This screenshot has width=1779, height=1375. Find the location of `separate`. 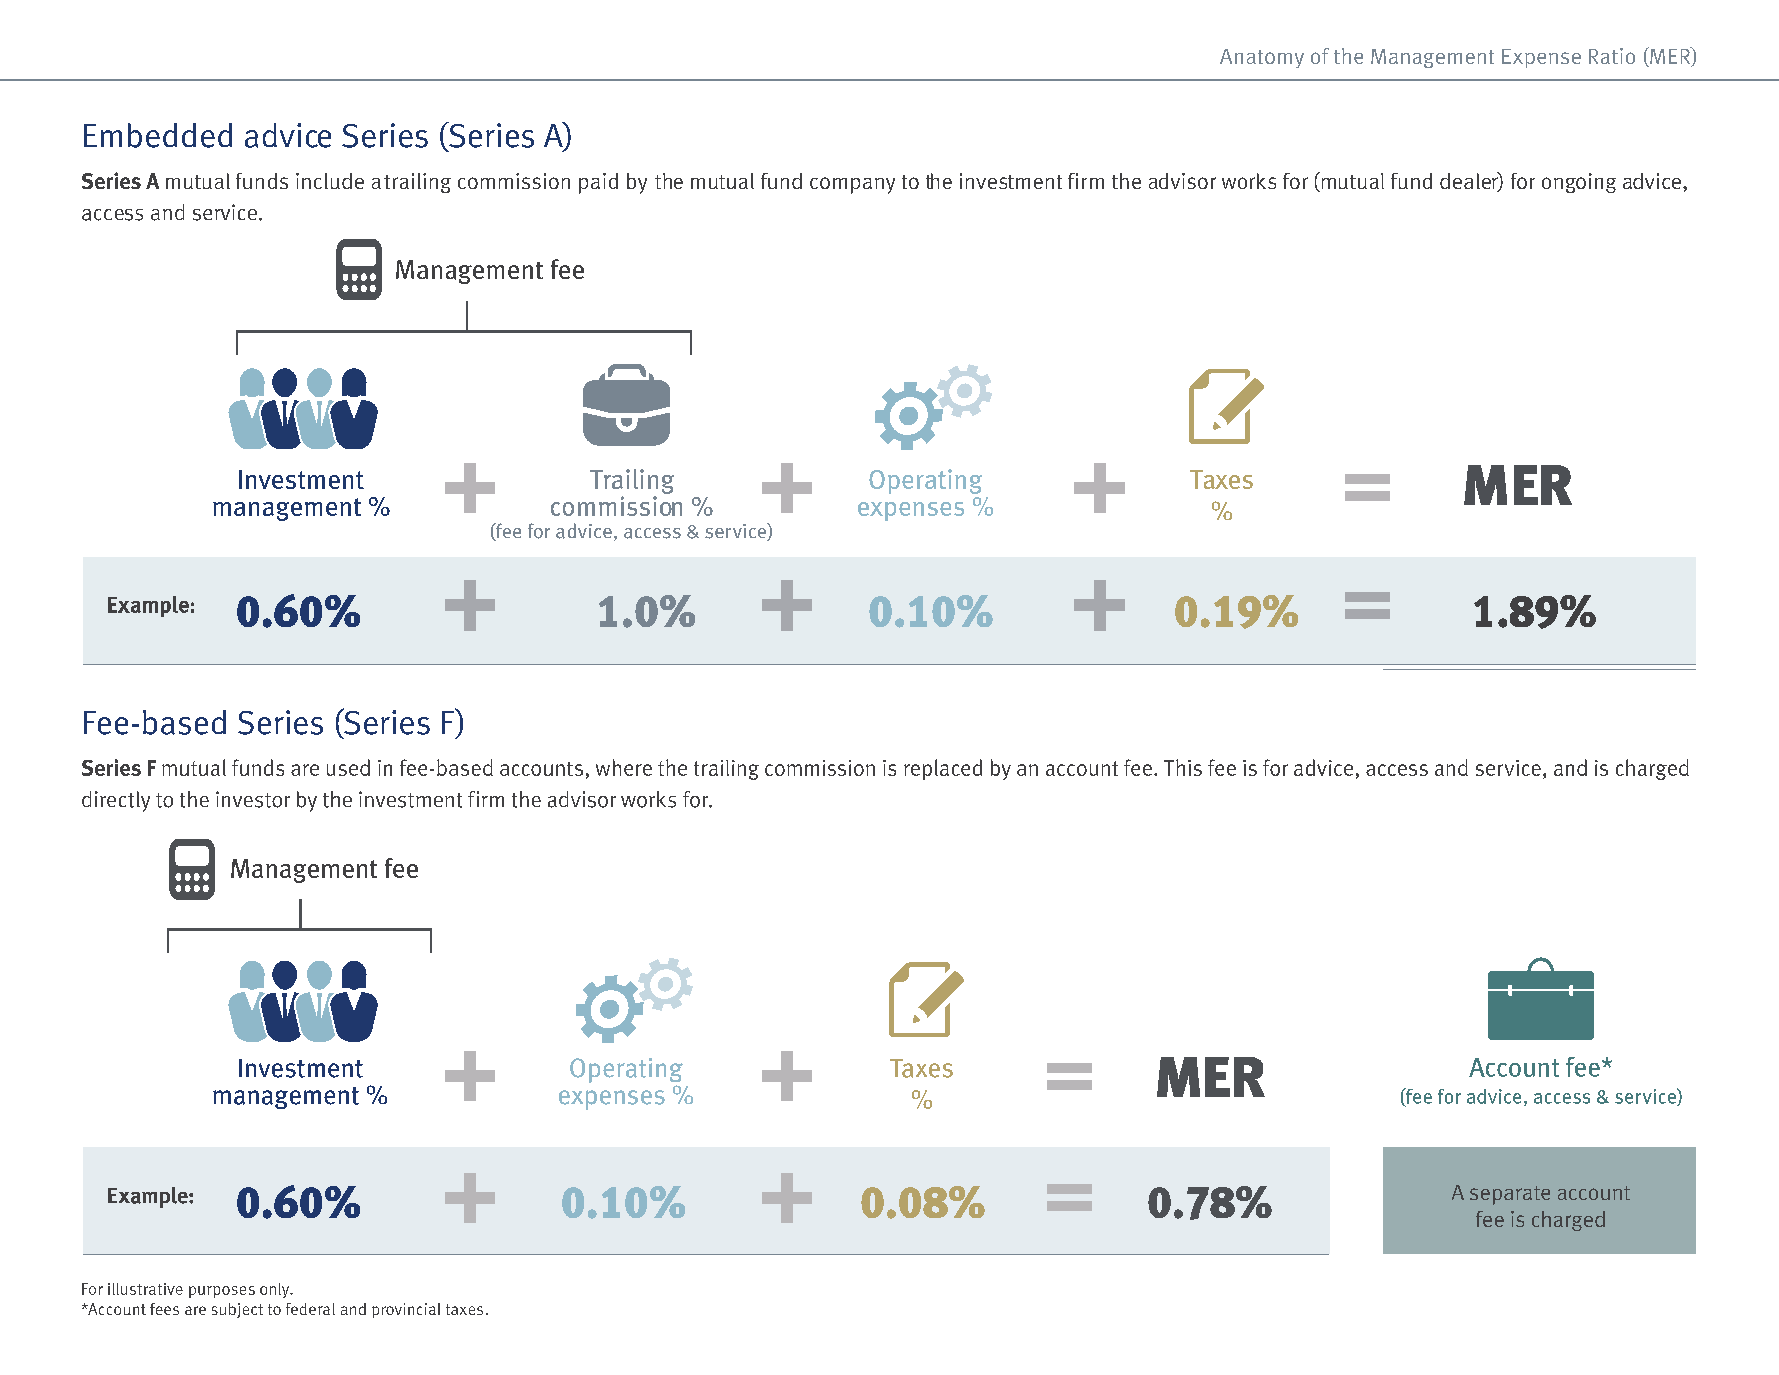

separate is located at coordinates (1510, 1195).
